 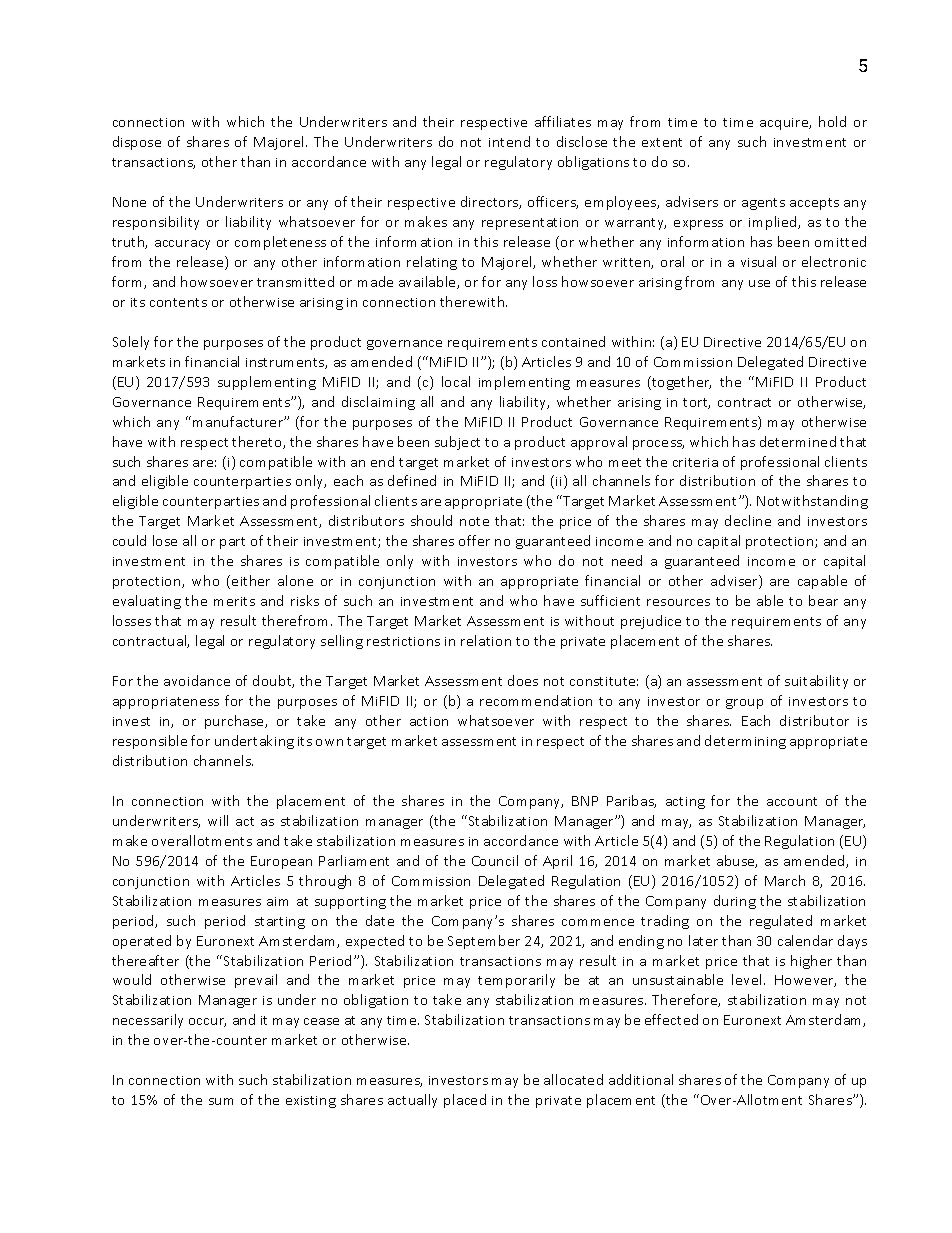 What do you see at coordinates (486, 640) in the document?
I see `relation` at bounding box center [486, 640].
